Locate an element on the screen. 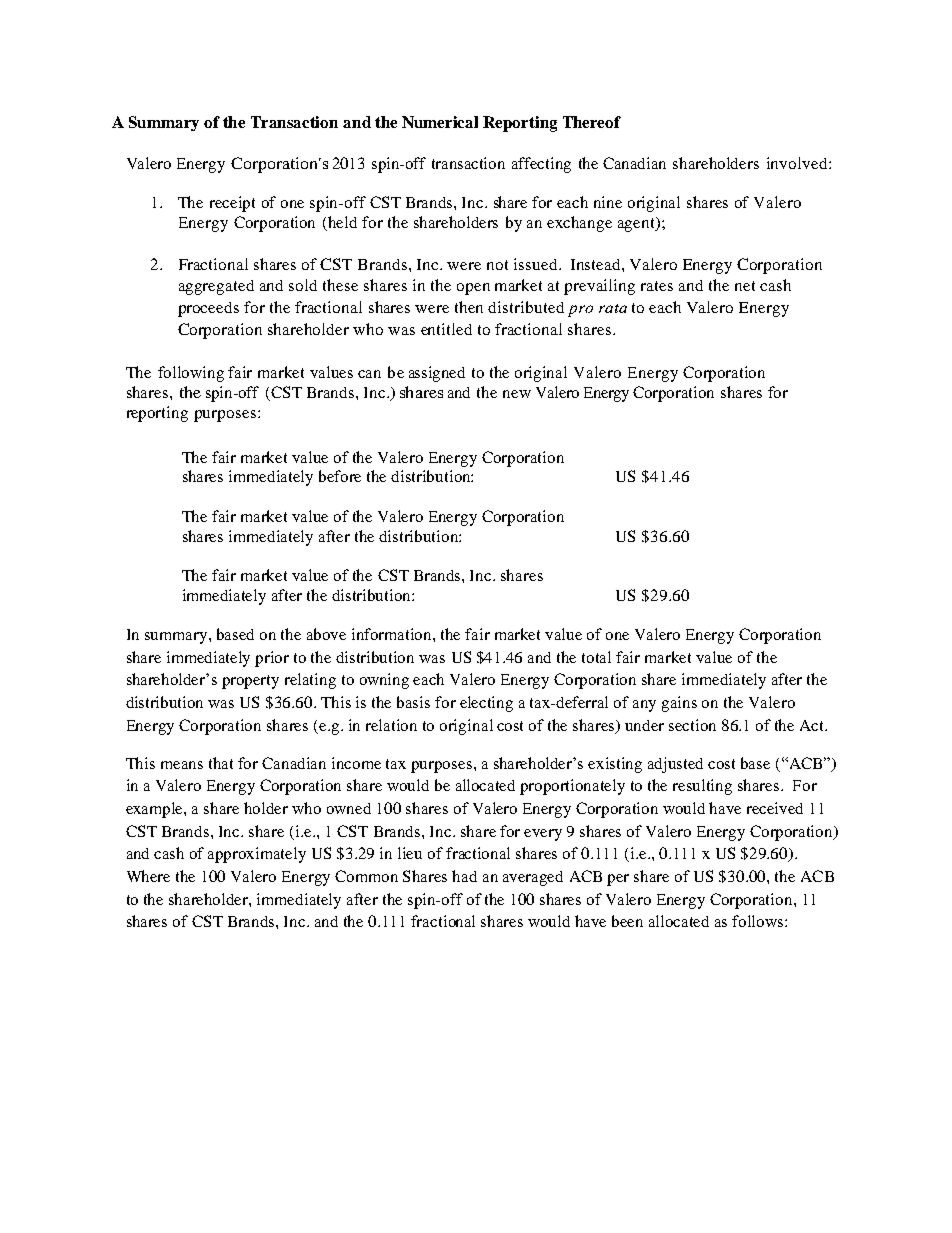 The image size is (952, 1233). before is located at coordinates (340, 476).
